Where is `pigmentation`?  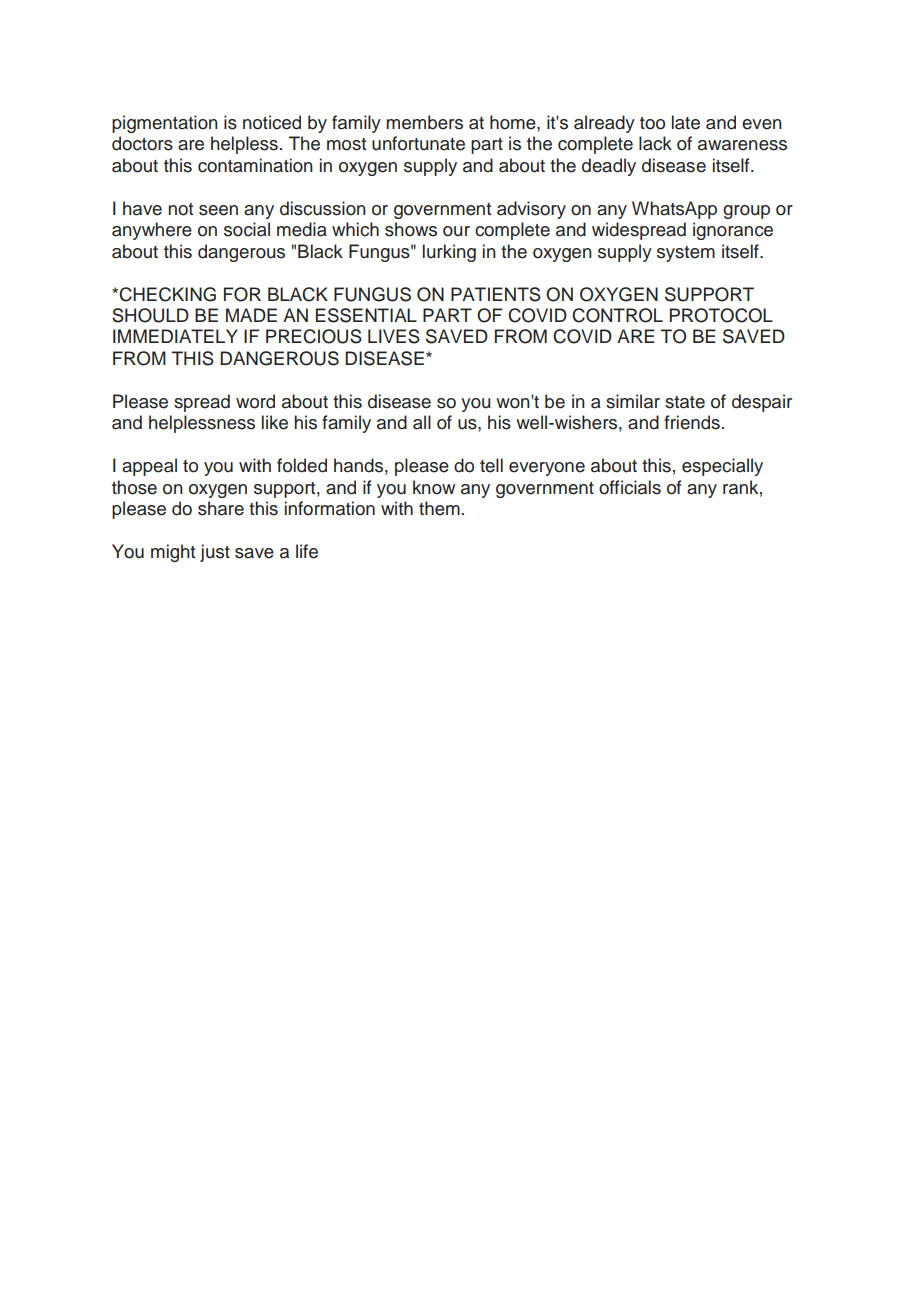 pigmentation is located at coordinates (165, 124).
